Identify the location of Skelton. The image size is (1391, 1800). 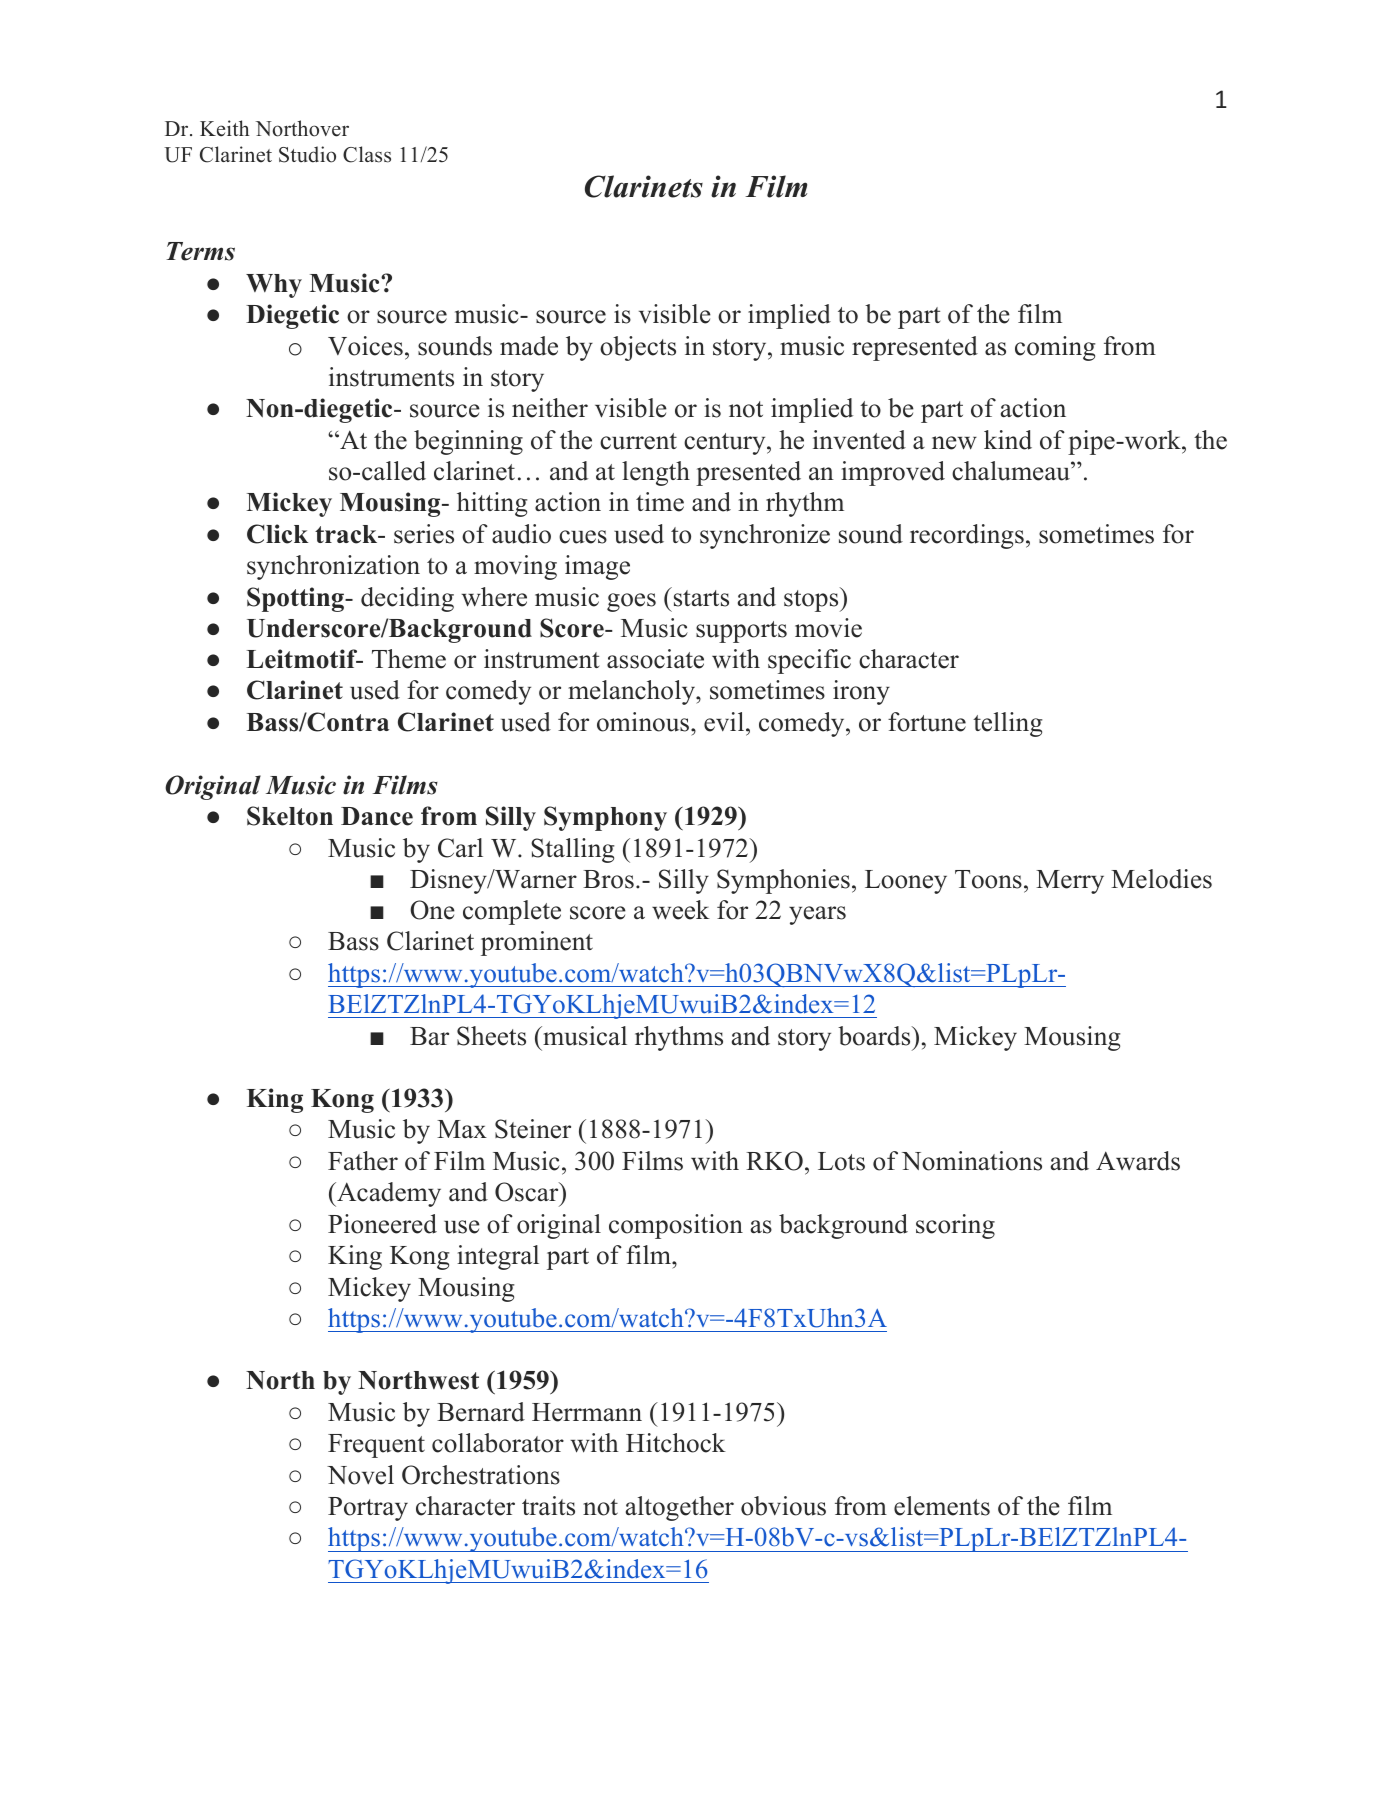
(290, 816).
